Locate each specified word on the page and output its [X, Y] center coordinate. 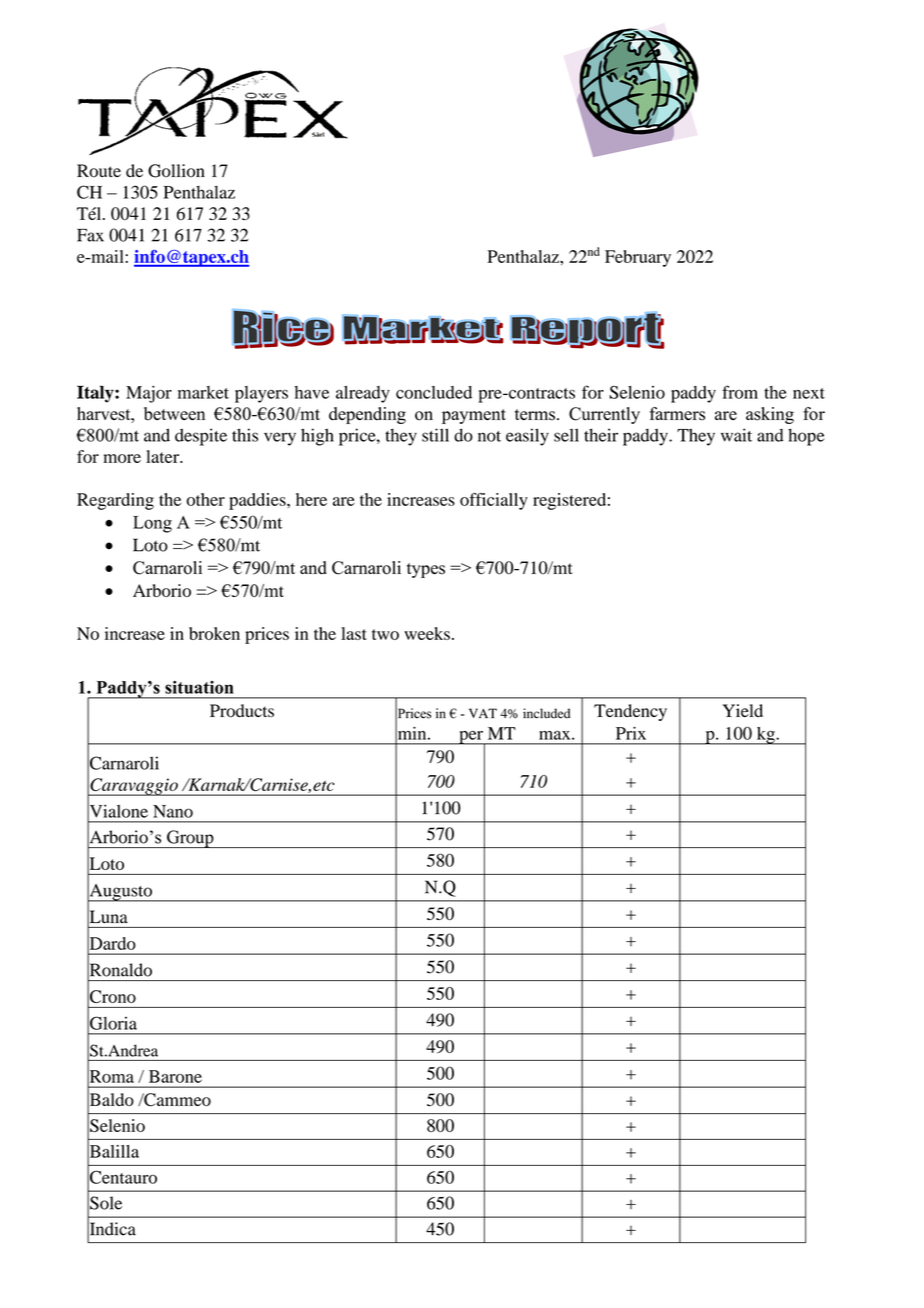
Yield [743, 710]
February [638, 258]
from [740, 392]
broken [214, 633]
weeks [427, 633]
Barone [175, 1076]
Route [99, 171]
